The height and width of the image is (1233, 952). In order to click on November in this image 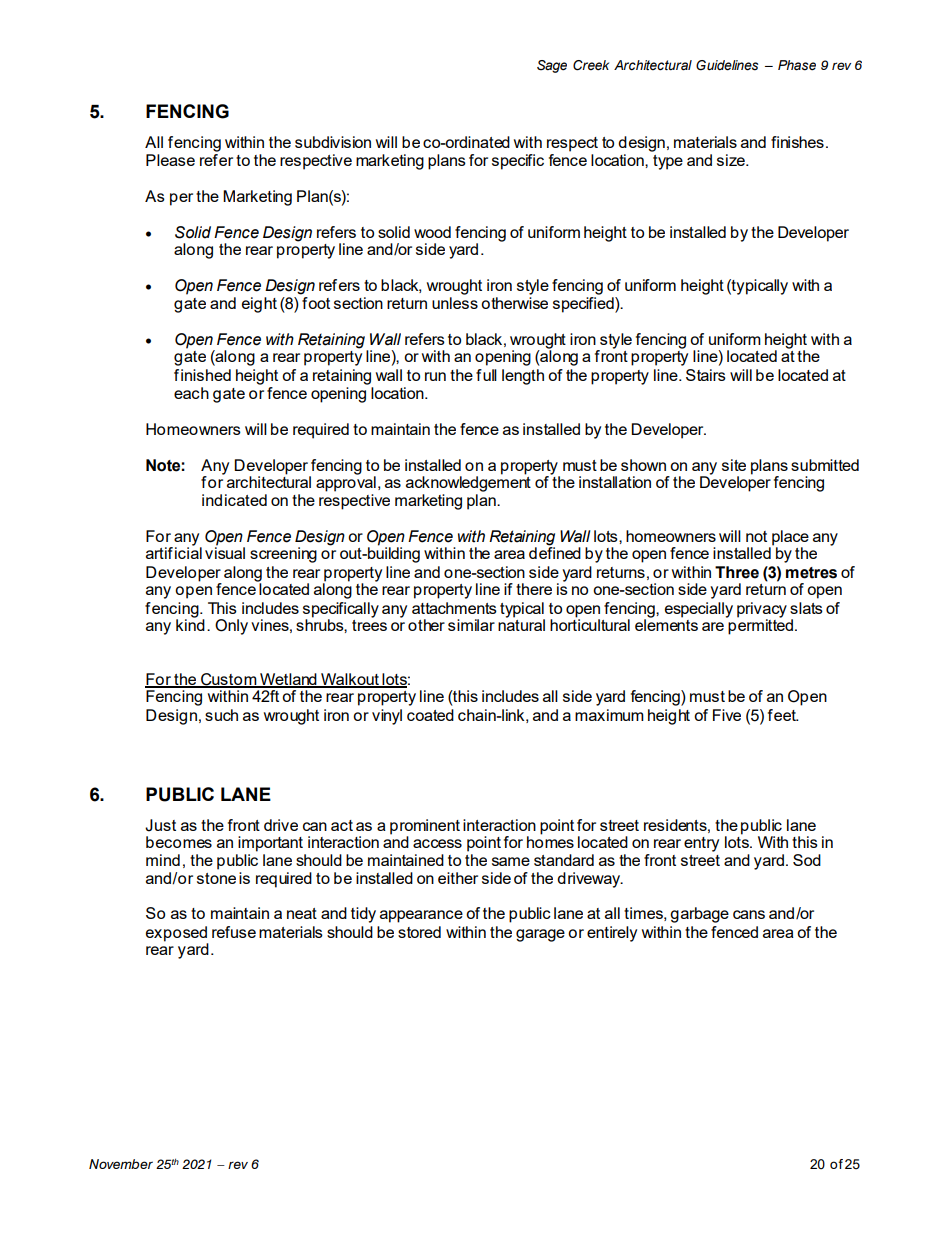, I will do `click(121, 1164)`.
